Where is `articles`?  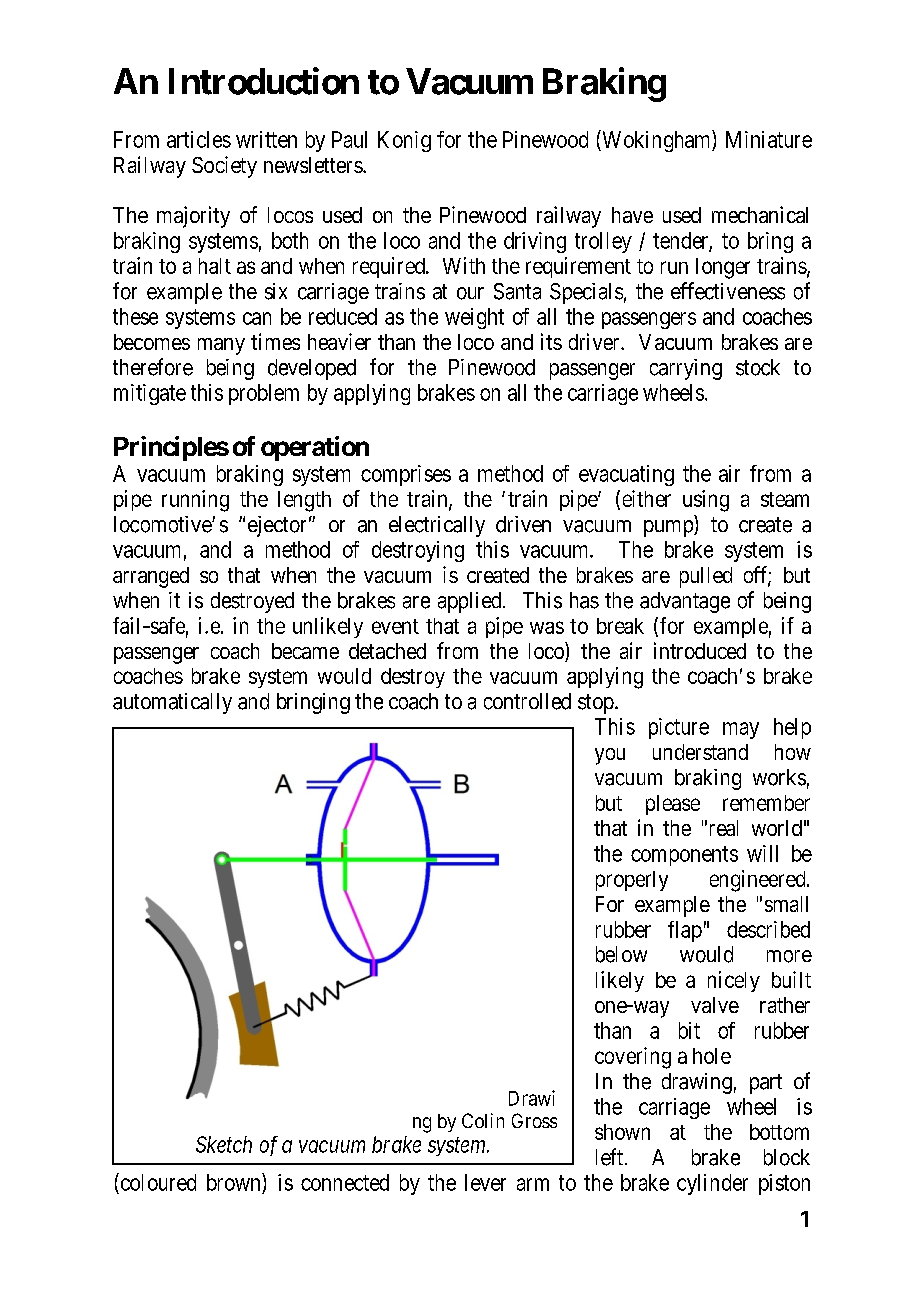
articles is located at coordinates (199, 139).
